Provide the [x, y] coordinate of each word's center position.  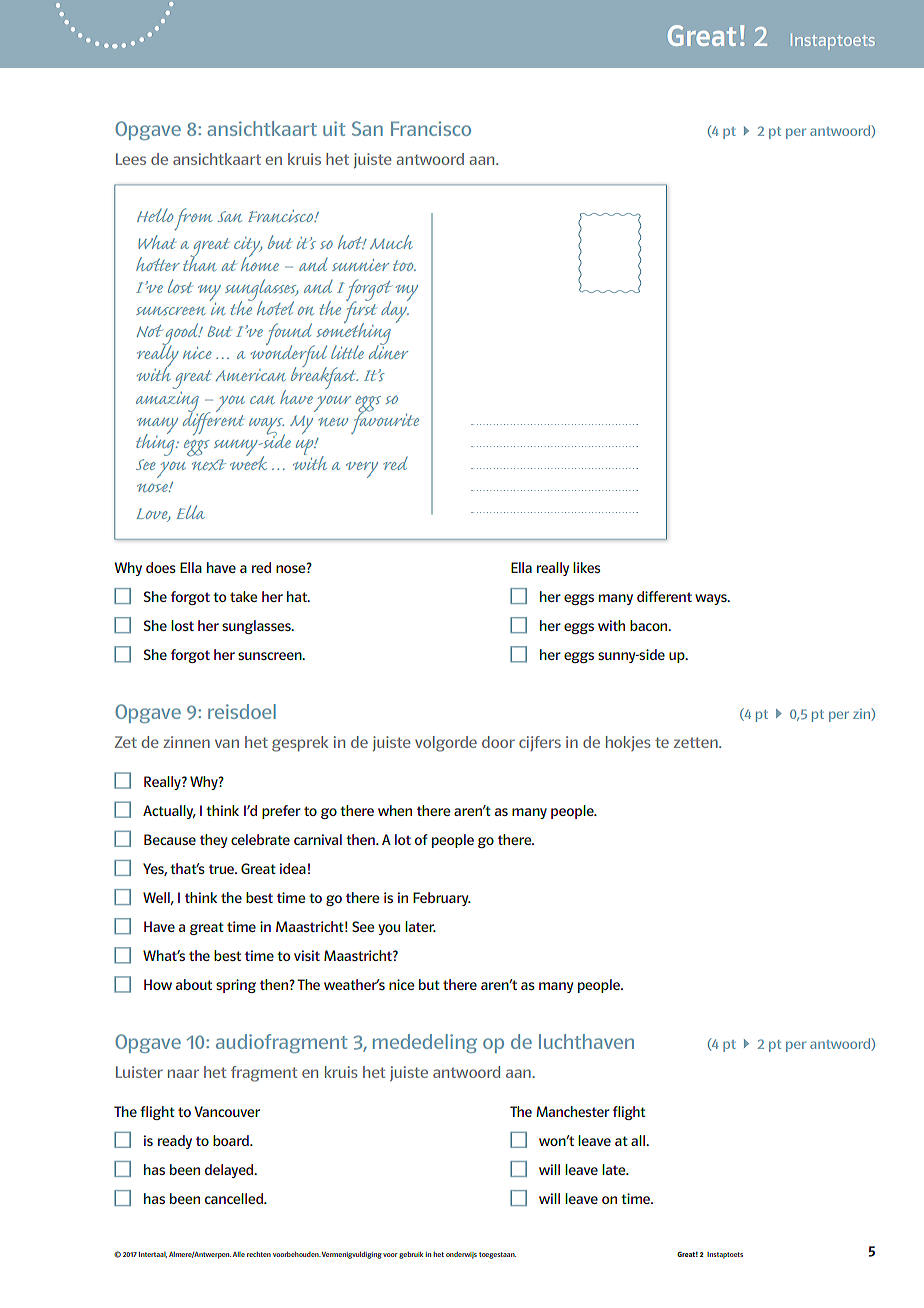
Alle [239, 1254]
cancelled [235, 1198]
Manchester [572, 1111]
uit [334, 128]
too [404, 265]
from [193, 219]
